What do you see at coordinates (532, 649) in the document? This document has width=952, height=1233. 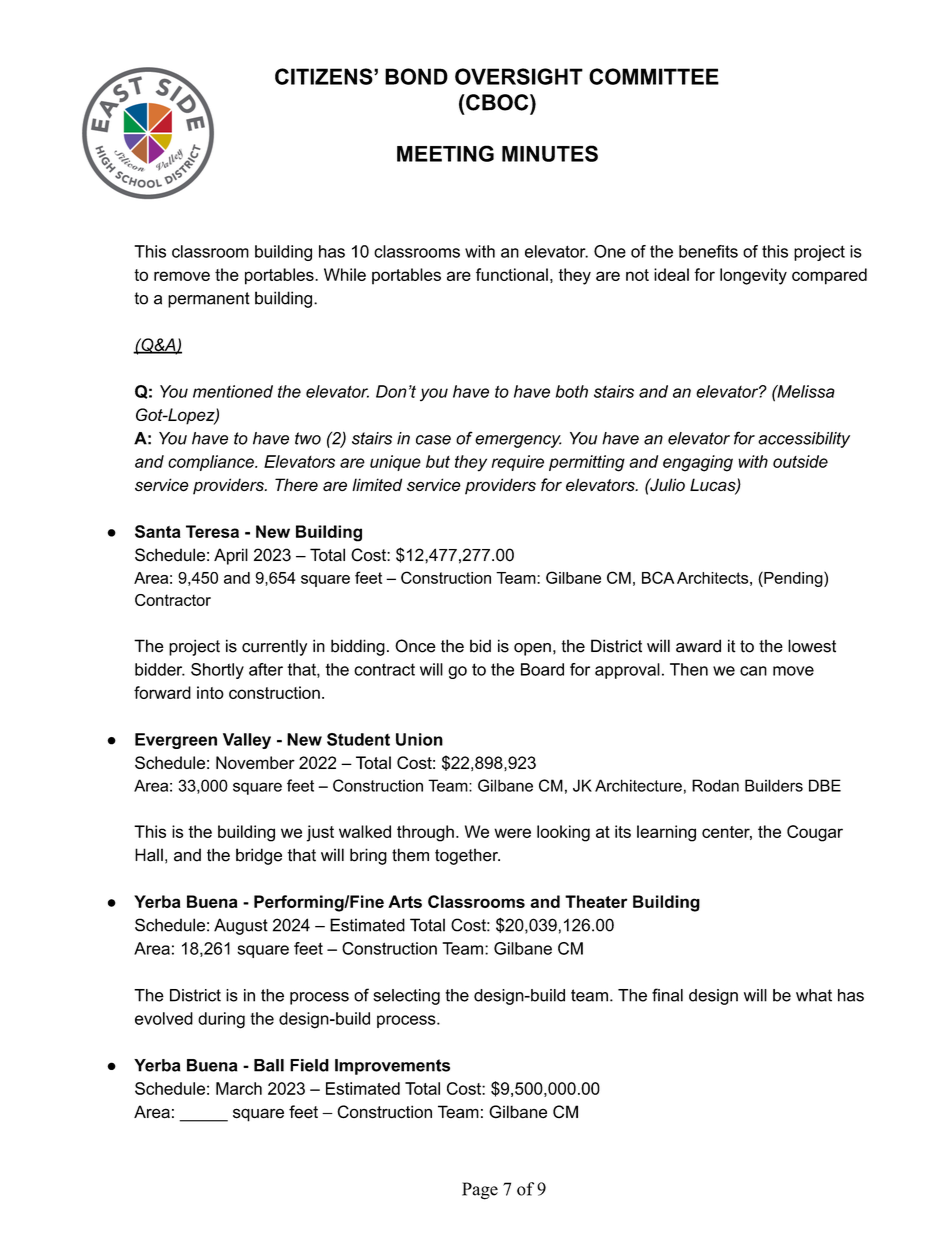 I see `open` at bounding box center [532, 649].
